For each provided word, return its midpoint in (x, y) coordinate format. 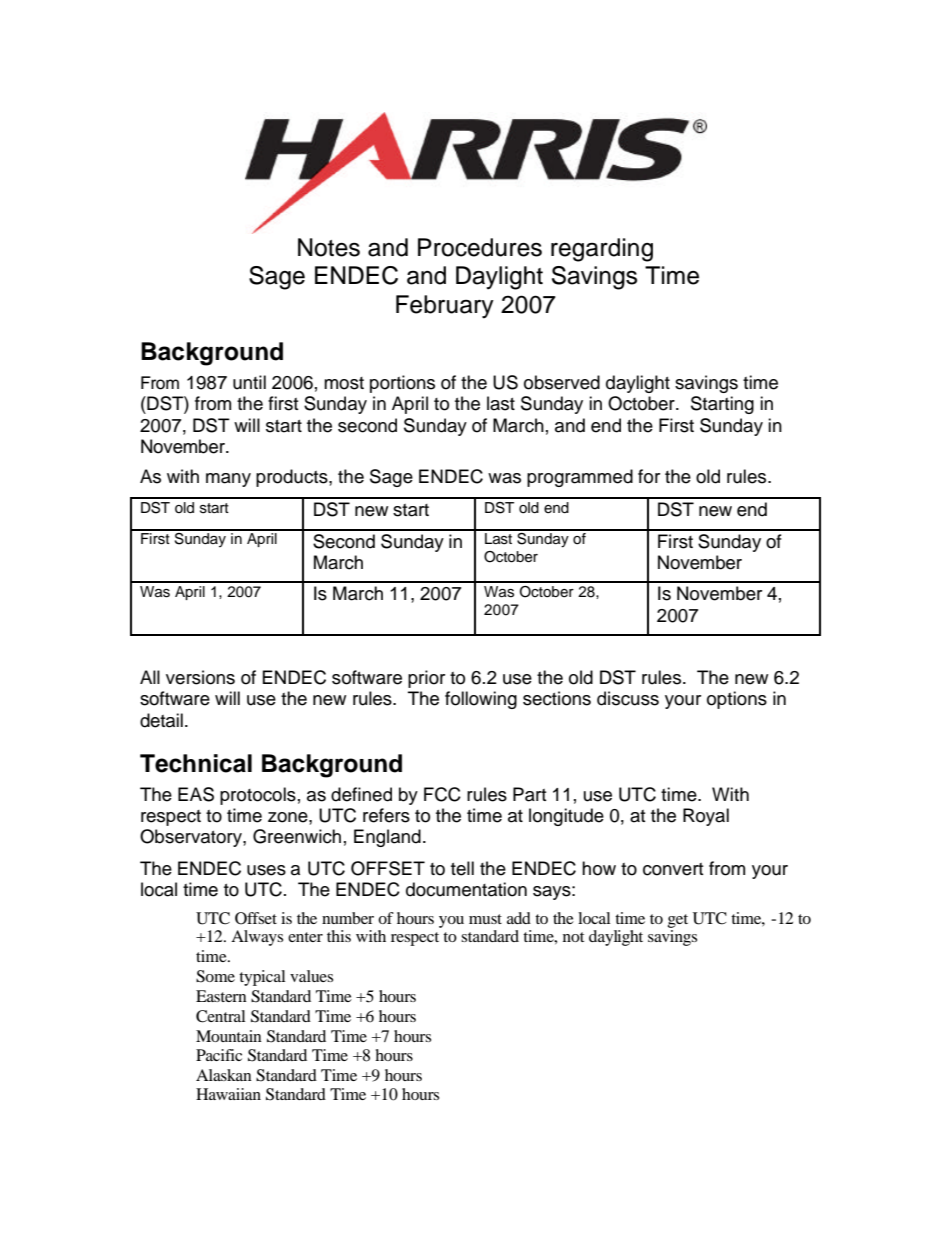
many (228, 480)
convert (673, 869)
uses (266, 870)
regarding (602, 250)
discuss (628, 698)
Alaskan (224, 1075)
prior (426, 679)
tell (462, 868)
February (445, 307)
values (311, 976)
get (677, 921)
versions (200, 677)
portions (402, 384)
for (649, 476)
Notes (329, 247)
